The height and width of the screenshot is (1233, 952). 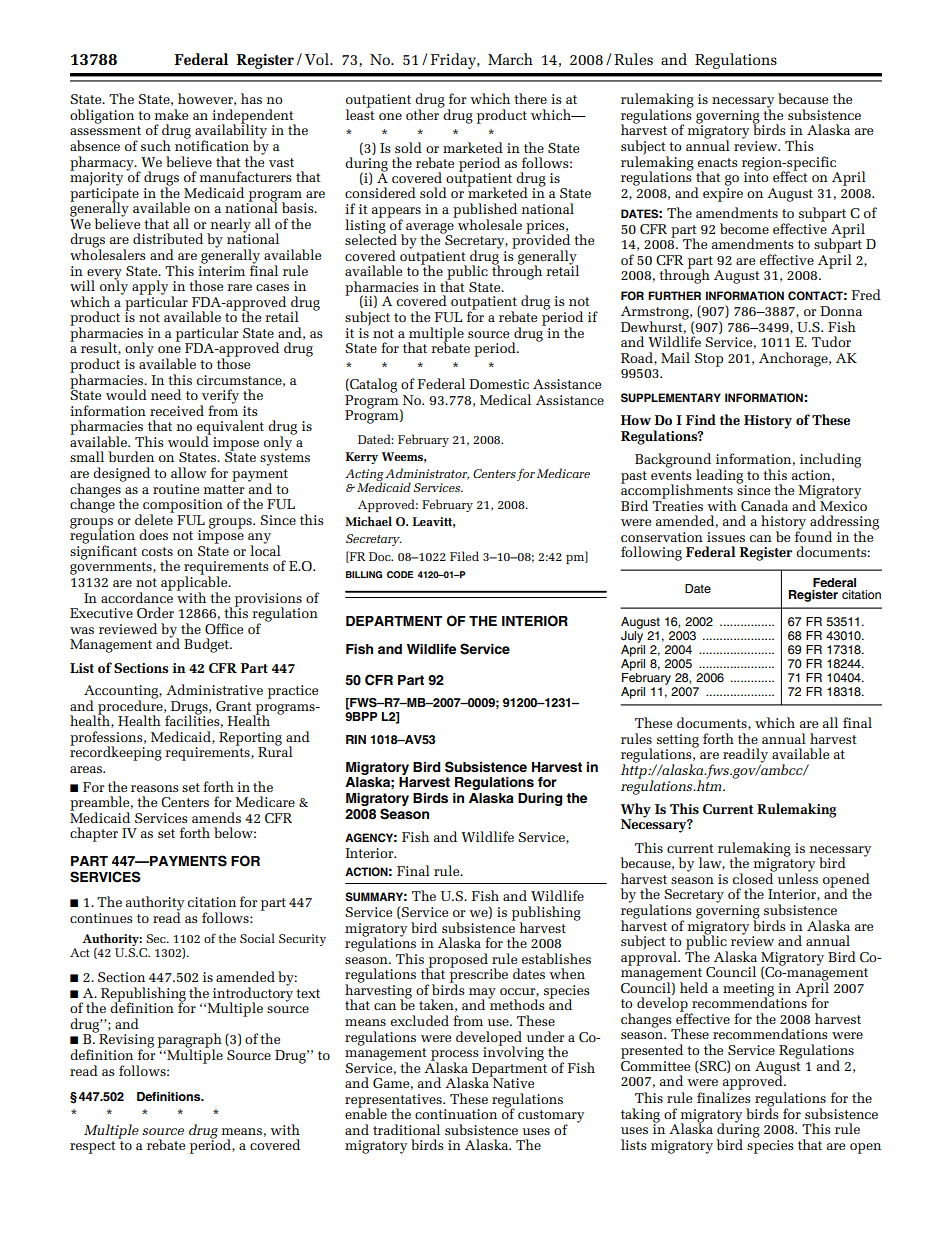 I want to click on enacts, so click(x=717, y=162).
